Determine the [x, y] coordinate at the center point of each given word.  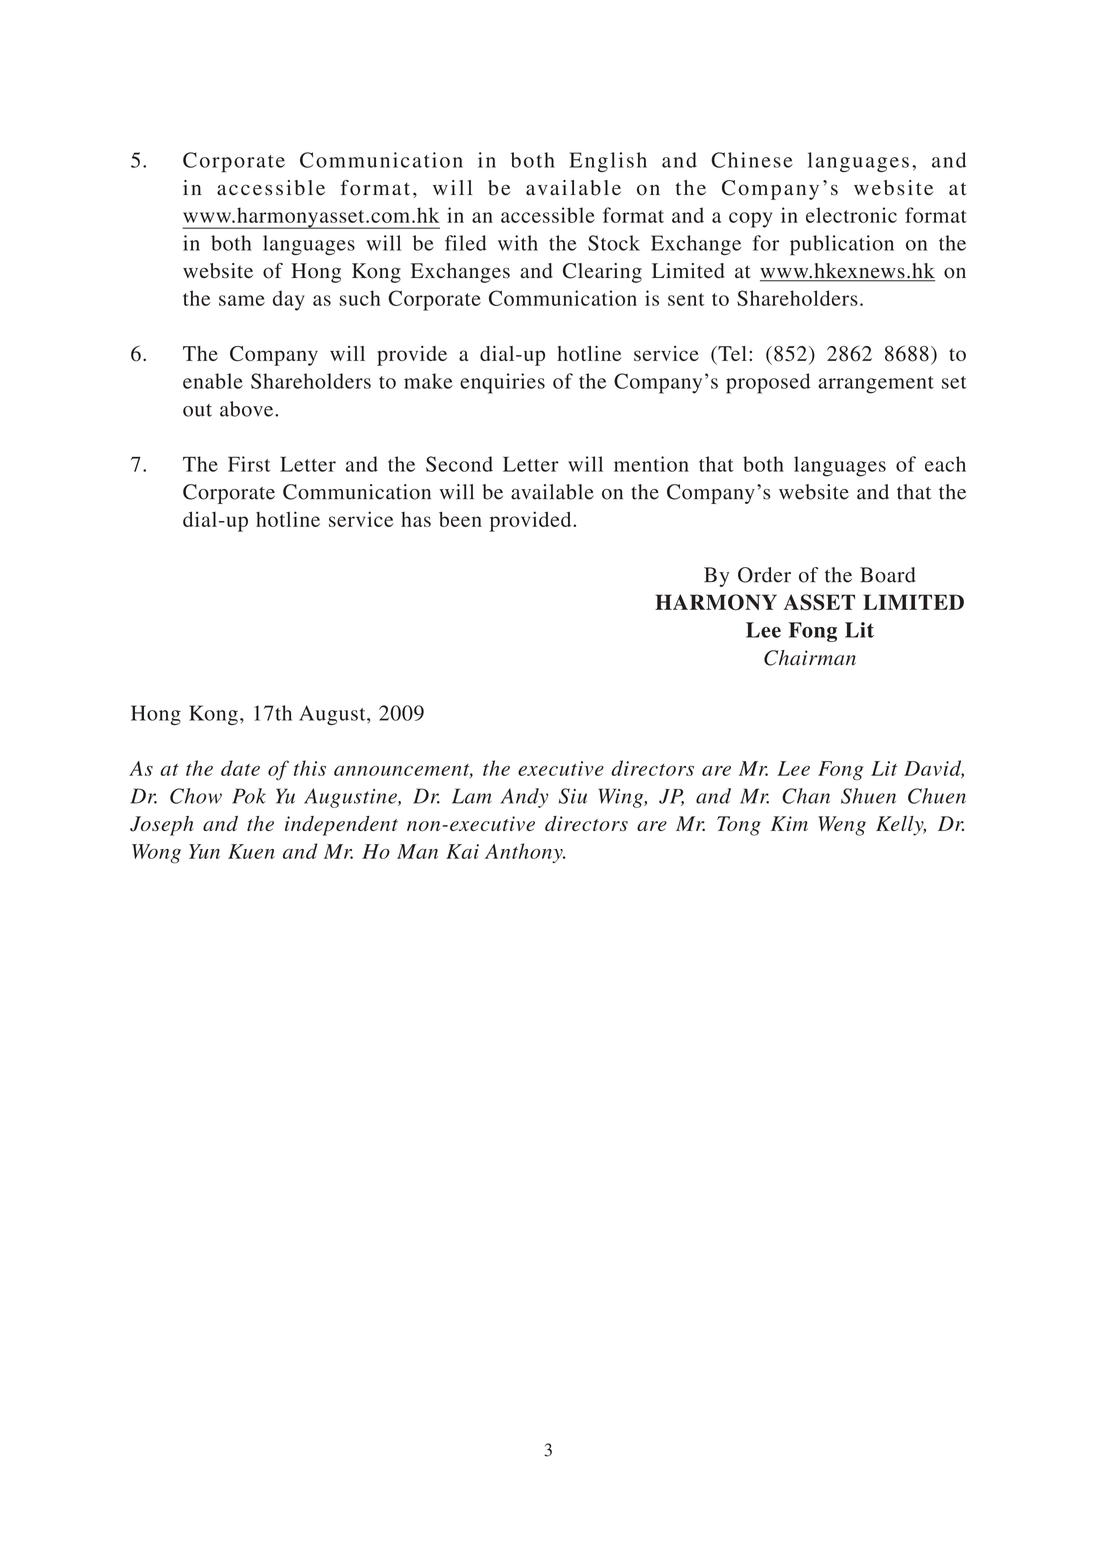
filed [466, 243]
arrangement [876, 385]
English [608, 162]
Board [888, 575]
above [248, 409]
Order [764, 575]
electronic [851, 215]
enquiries [502, 383]
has [416, 519]
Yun [204, 851]
